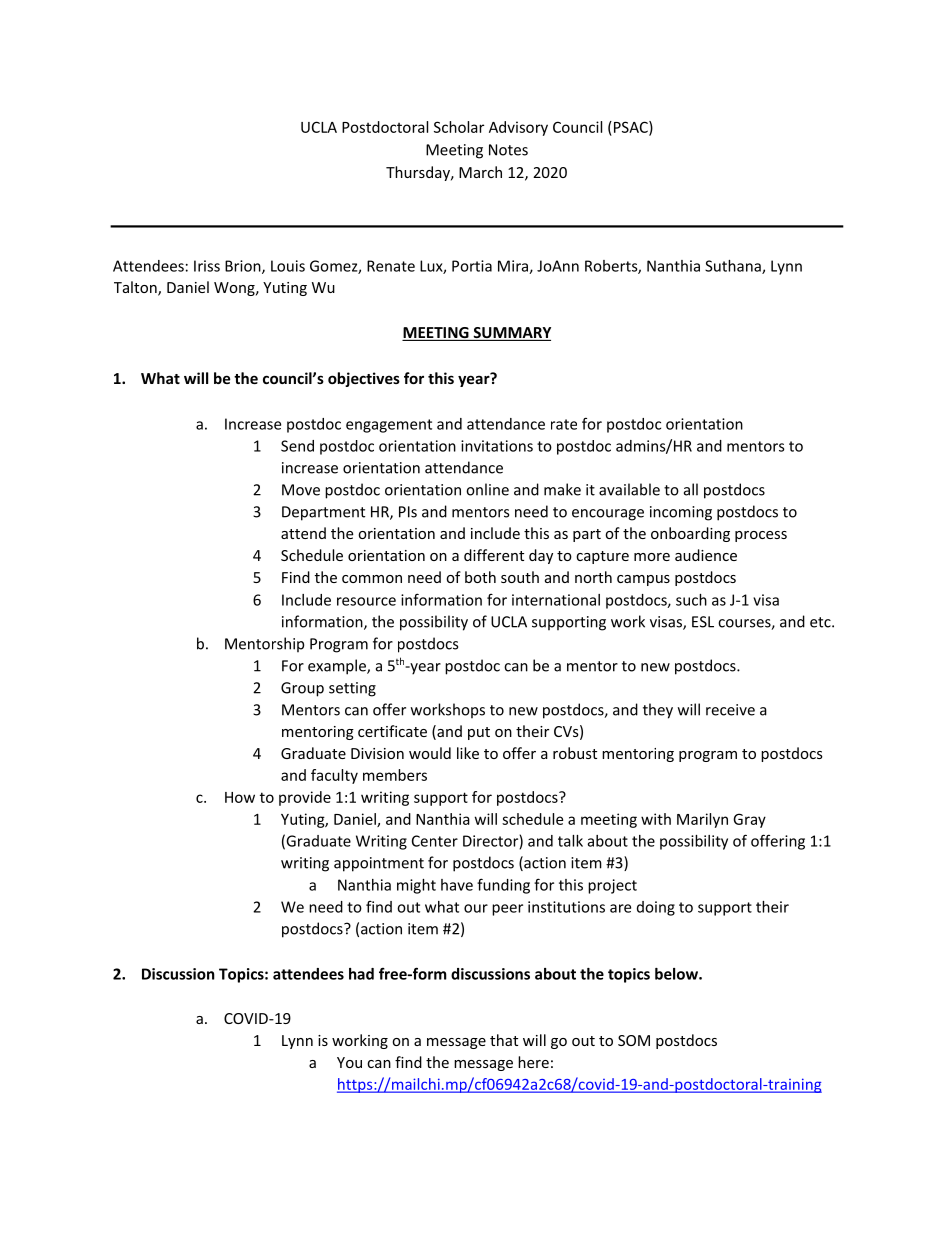 The width and height of the screenshot is (952, 1233). What do you see at coordinates (349, 1062) in the screenshot?
I see `You` at bounding box center [349, 1062].
